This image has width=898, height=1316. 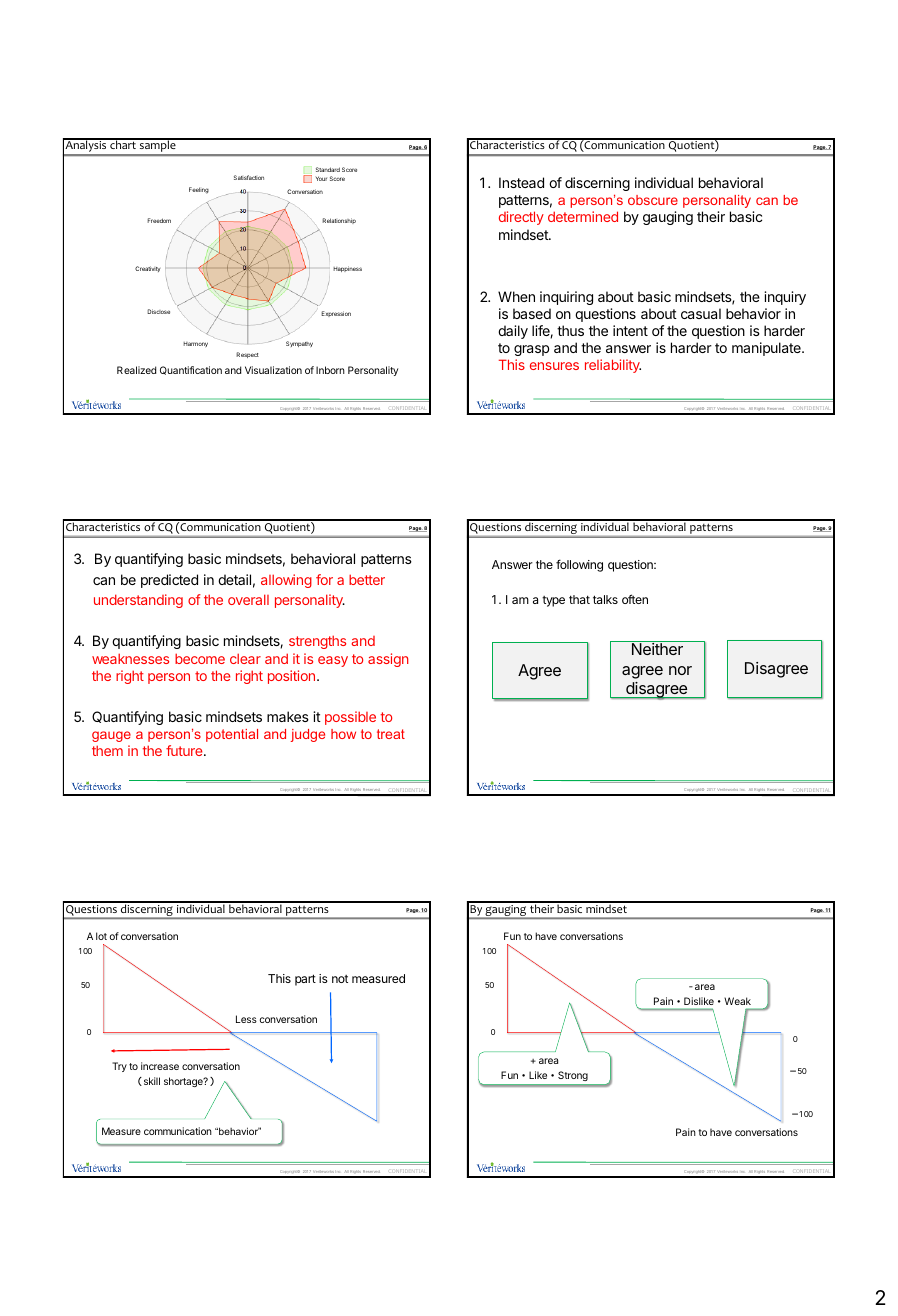 I want to click on obscure, so click(x=653, y=200).
